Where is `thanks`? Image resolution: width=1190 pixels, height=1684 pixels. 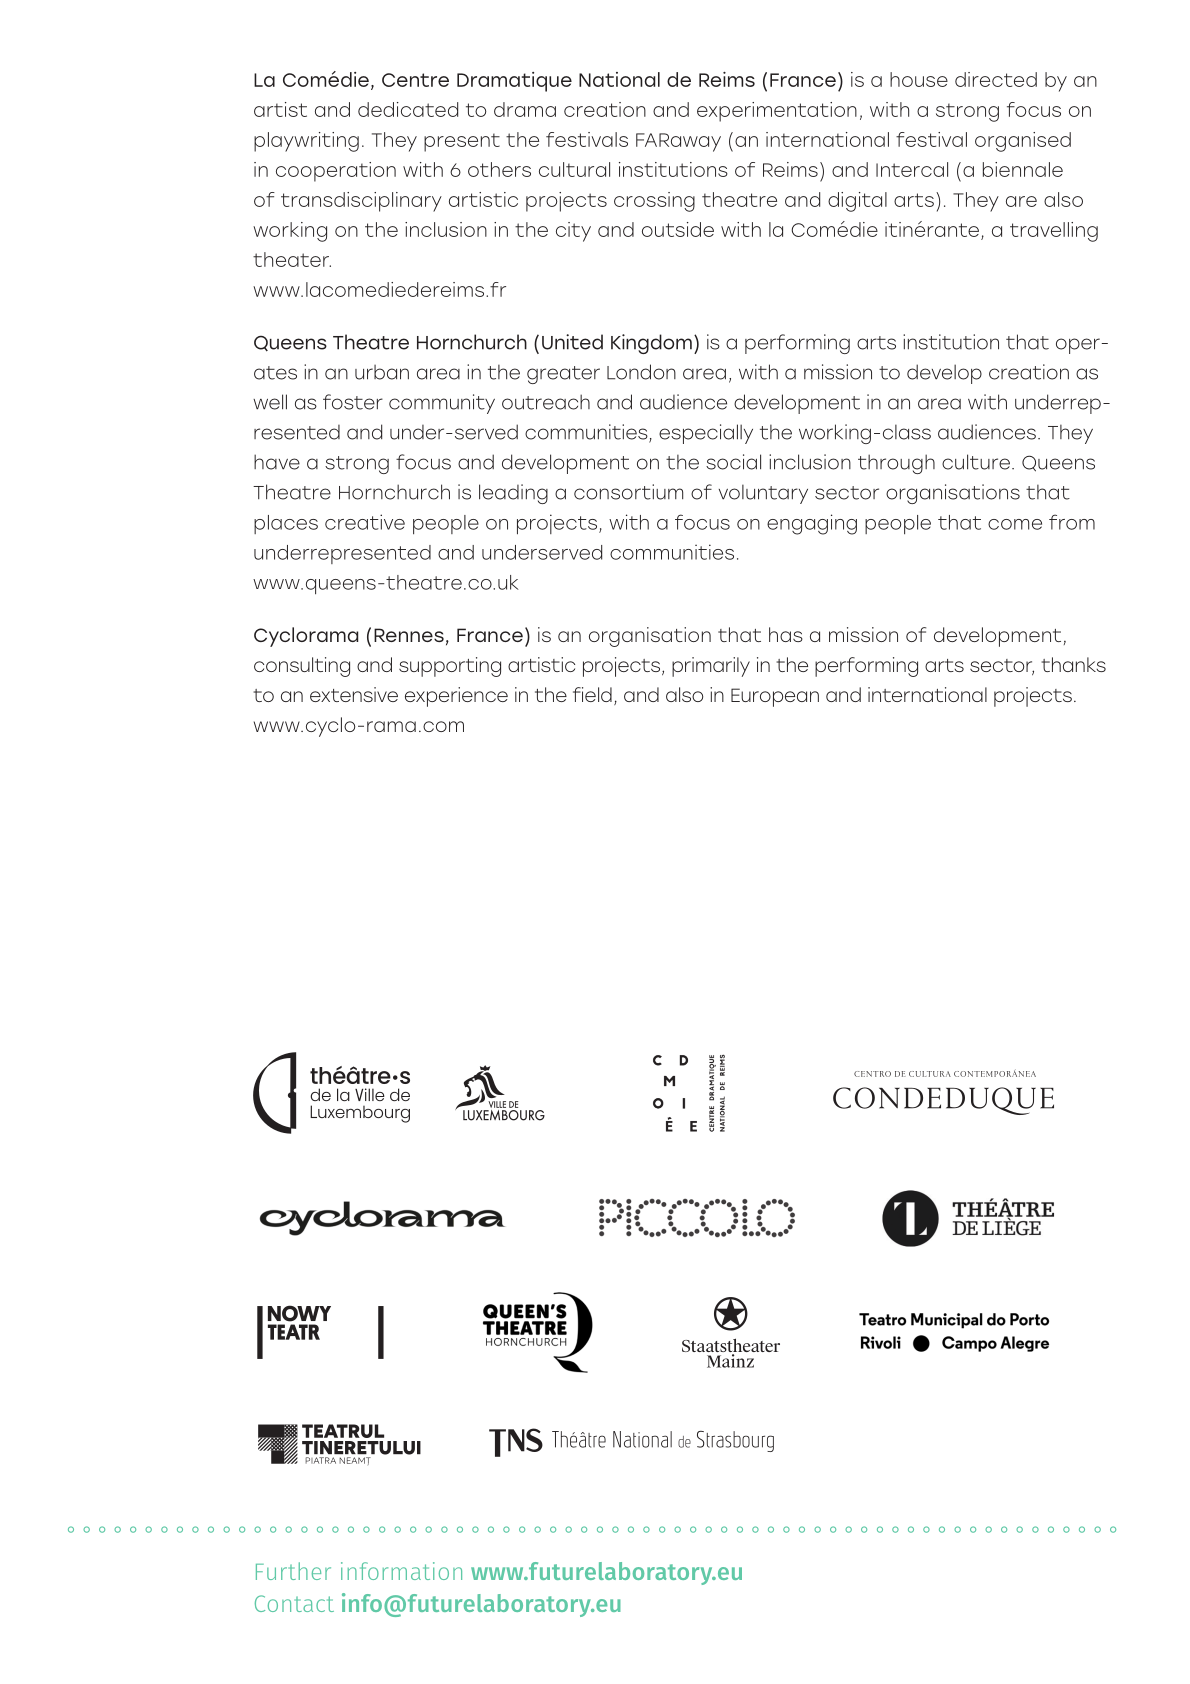 thanks is located at coordinates (1073, 664).
